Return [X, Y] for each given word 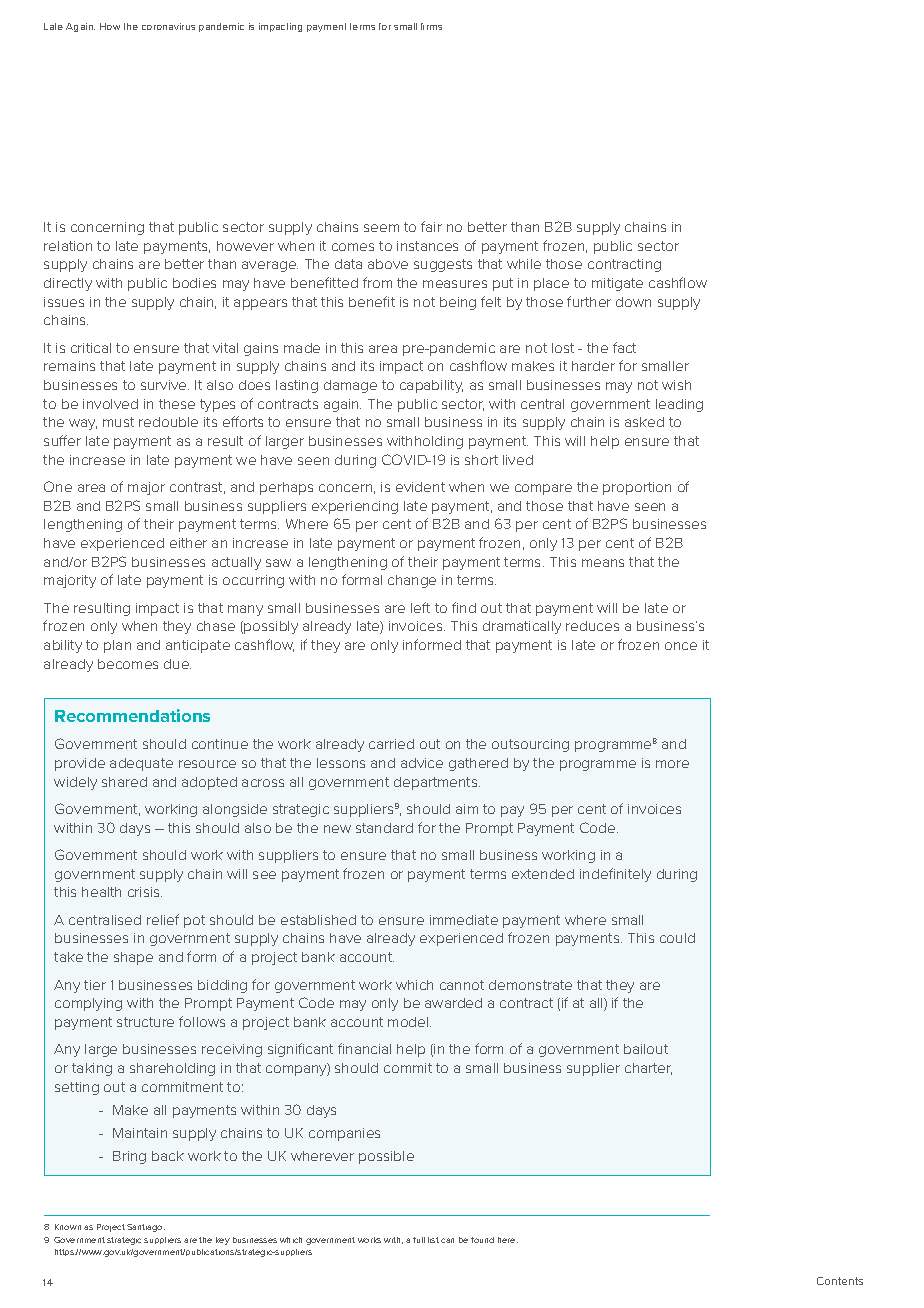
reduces [592, 626]
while [524, 264]
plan [117, 646]
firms [431, 26]
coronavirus [168, 26]
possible [386, 1157]
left [420, 607]
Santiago [146, 1228]
